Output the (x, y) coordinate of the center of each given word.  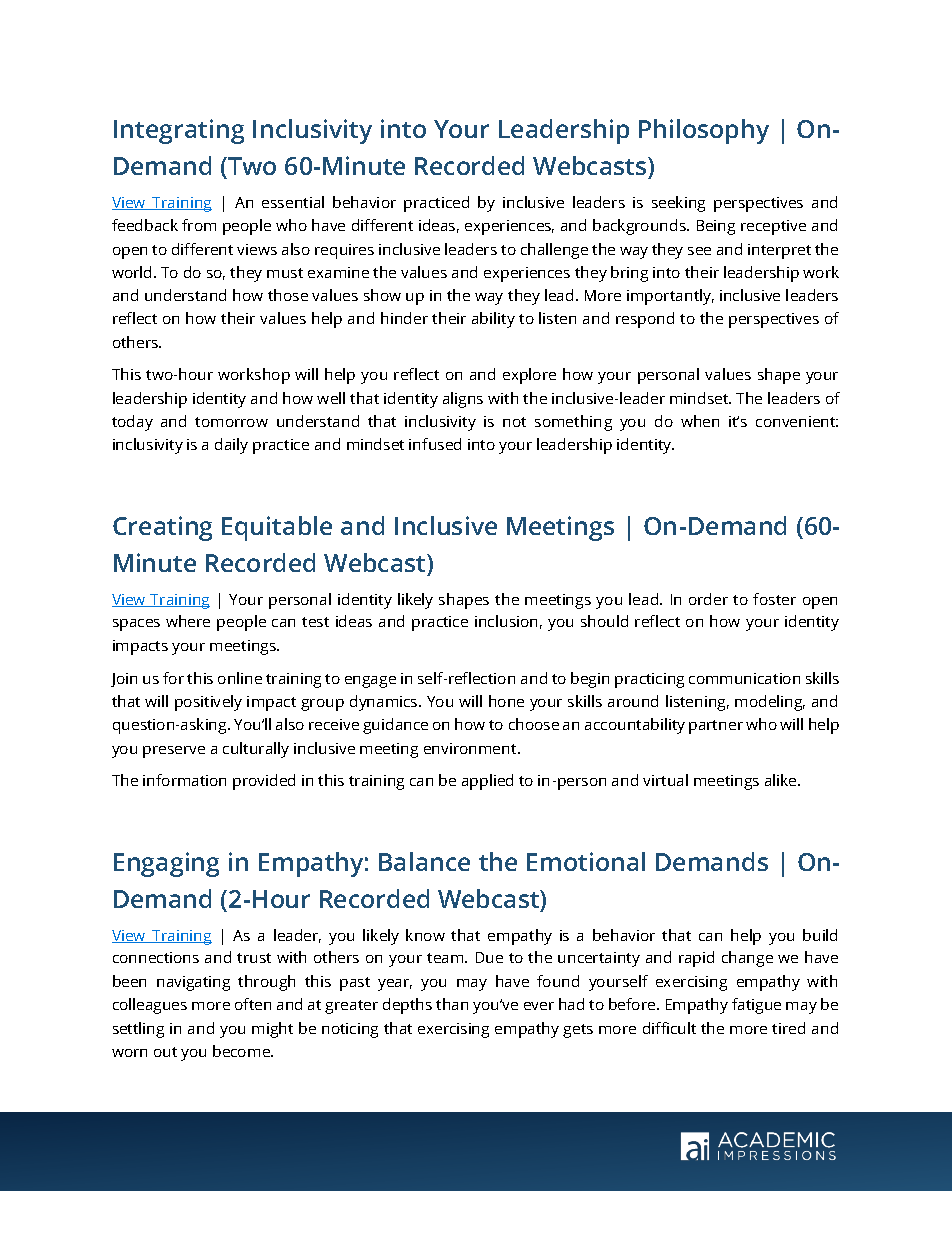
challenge (554, 251)
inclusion (506, 621)
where (188, 621)
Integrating (179, 131)
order (708, 599)
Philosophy (704, 131)
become (242, 1051)
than (452, 1004)
